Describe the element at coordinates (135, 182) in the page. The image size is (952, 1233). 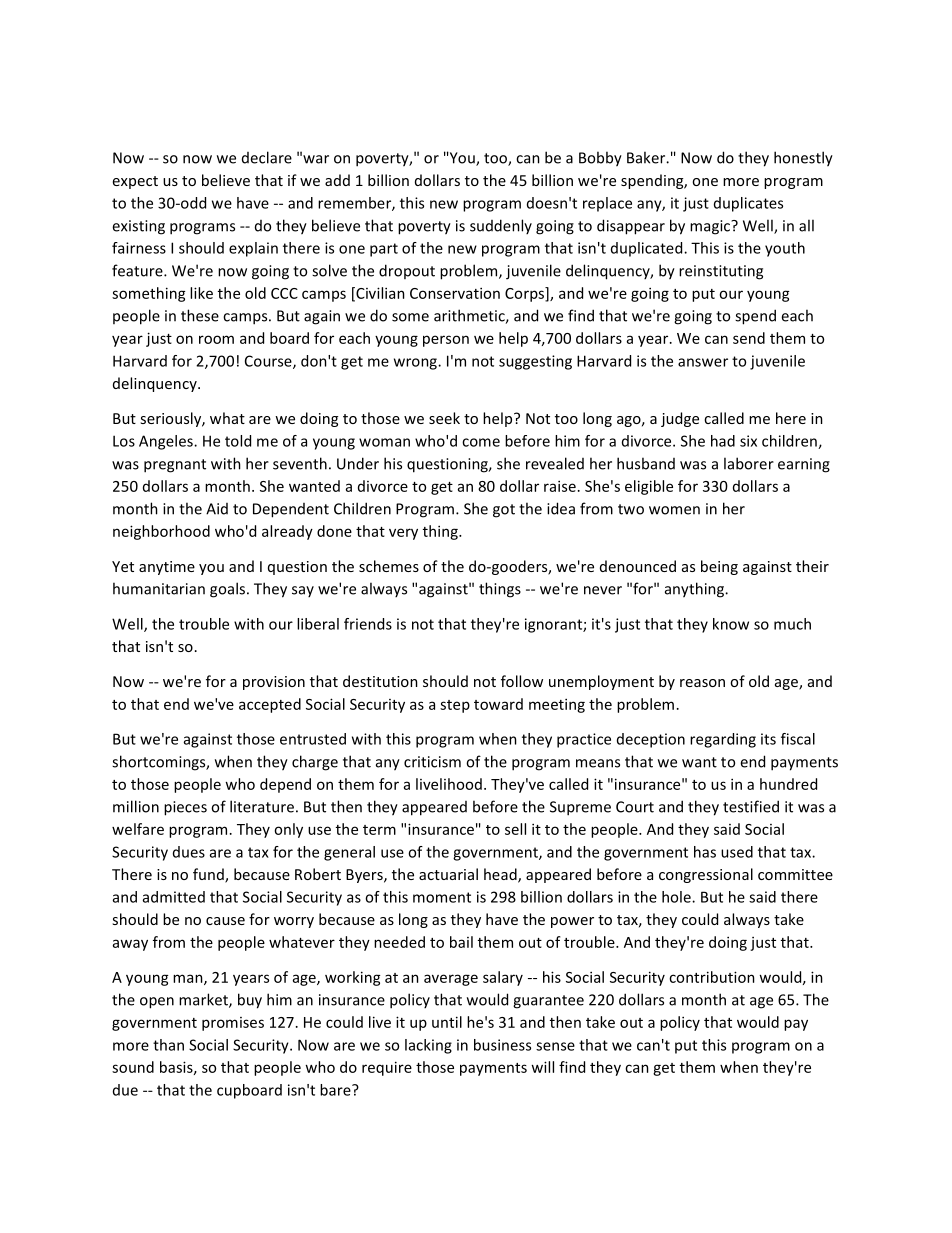
I see `expect` at that location.
